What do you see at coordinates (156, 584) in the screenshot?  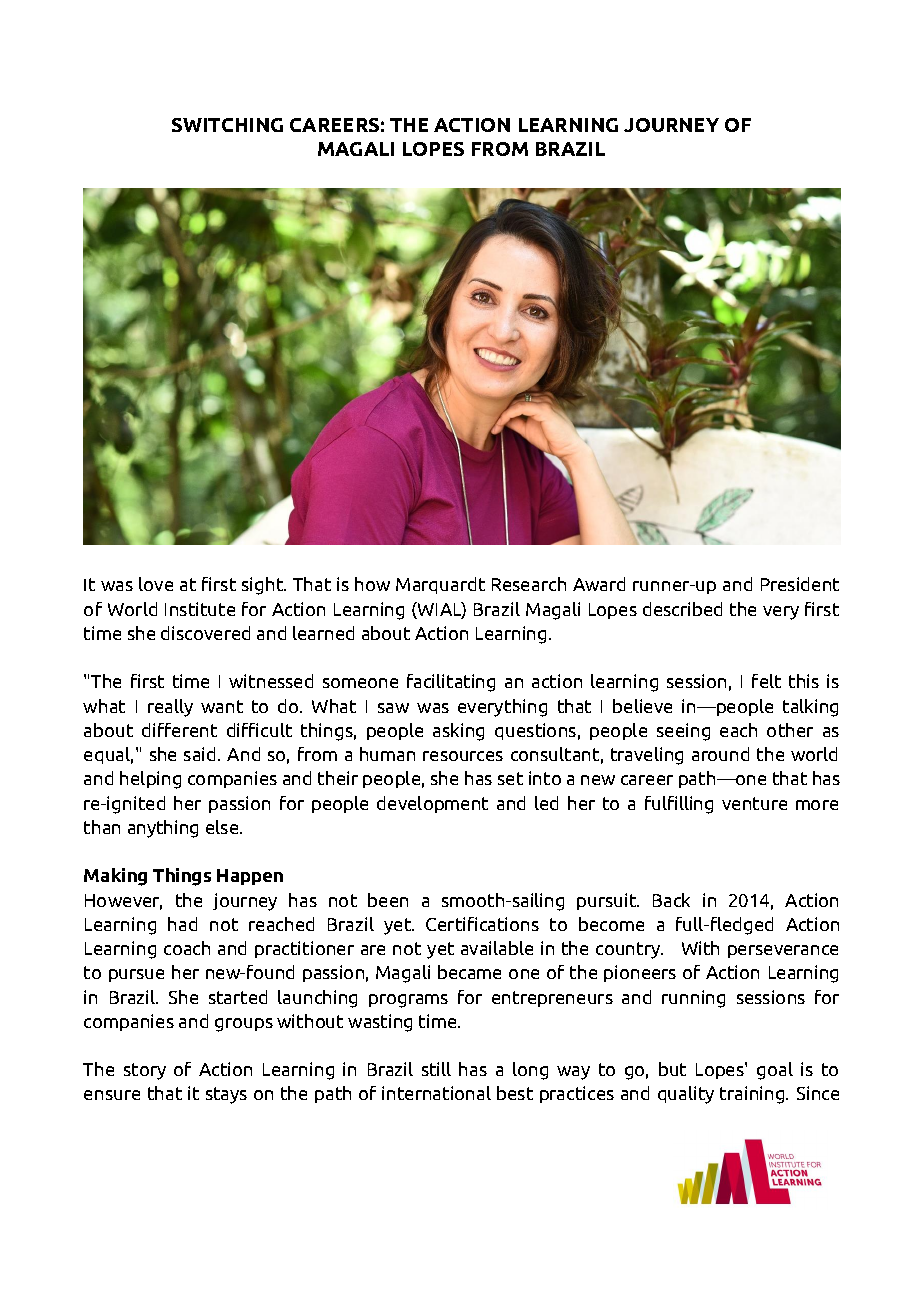 I see `love` at bounding box center [156, 584].
